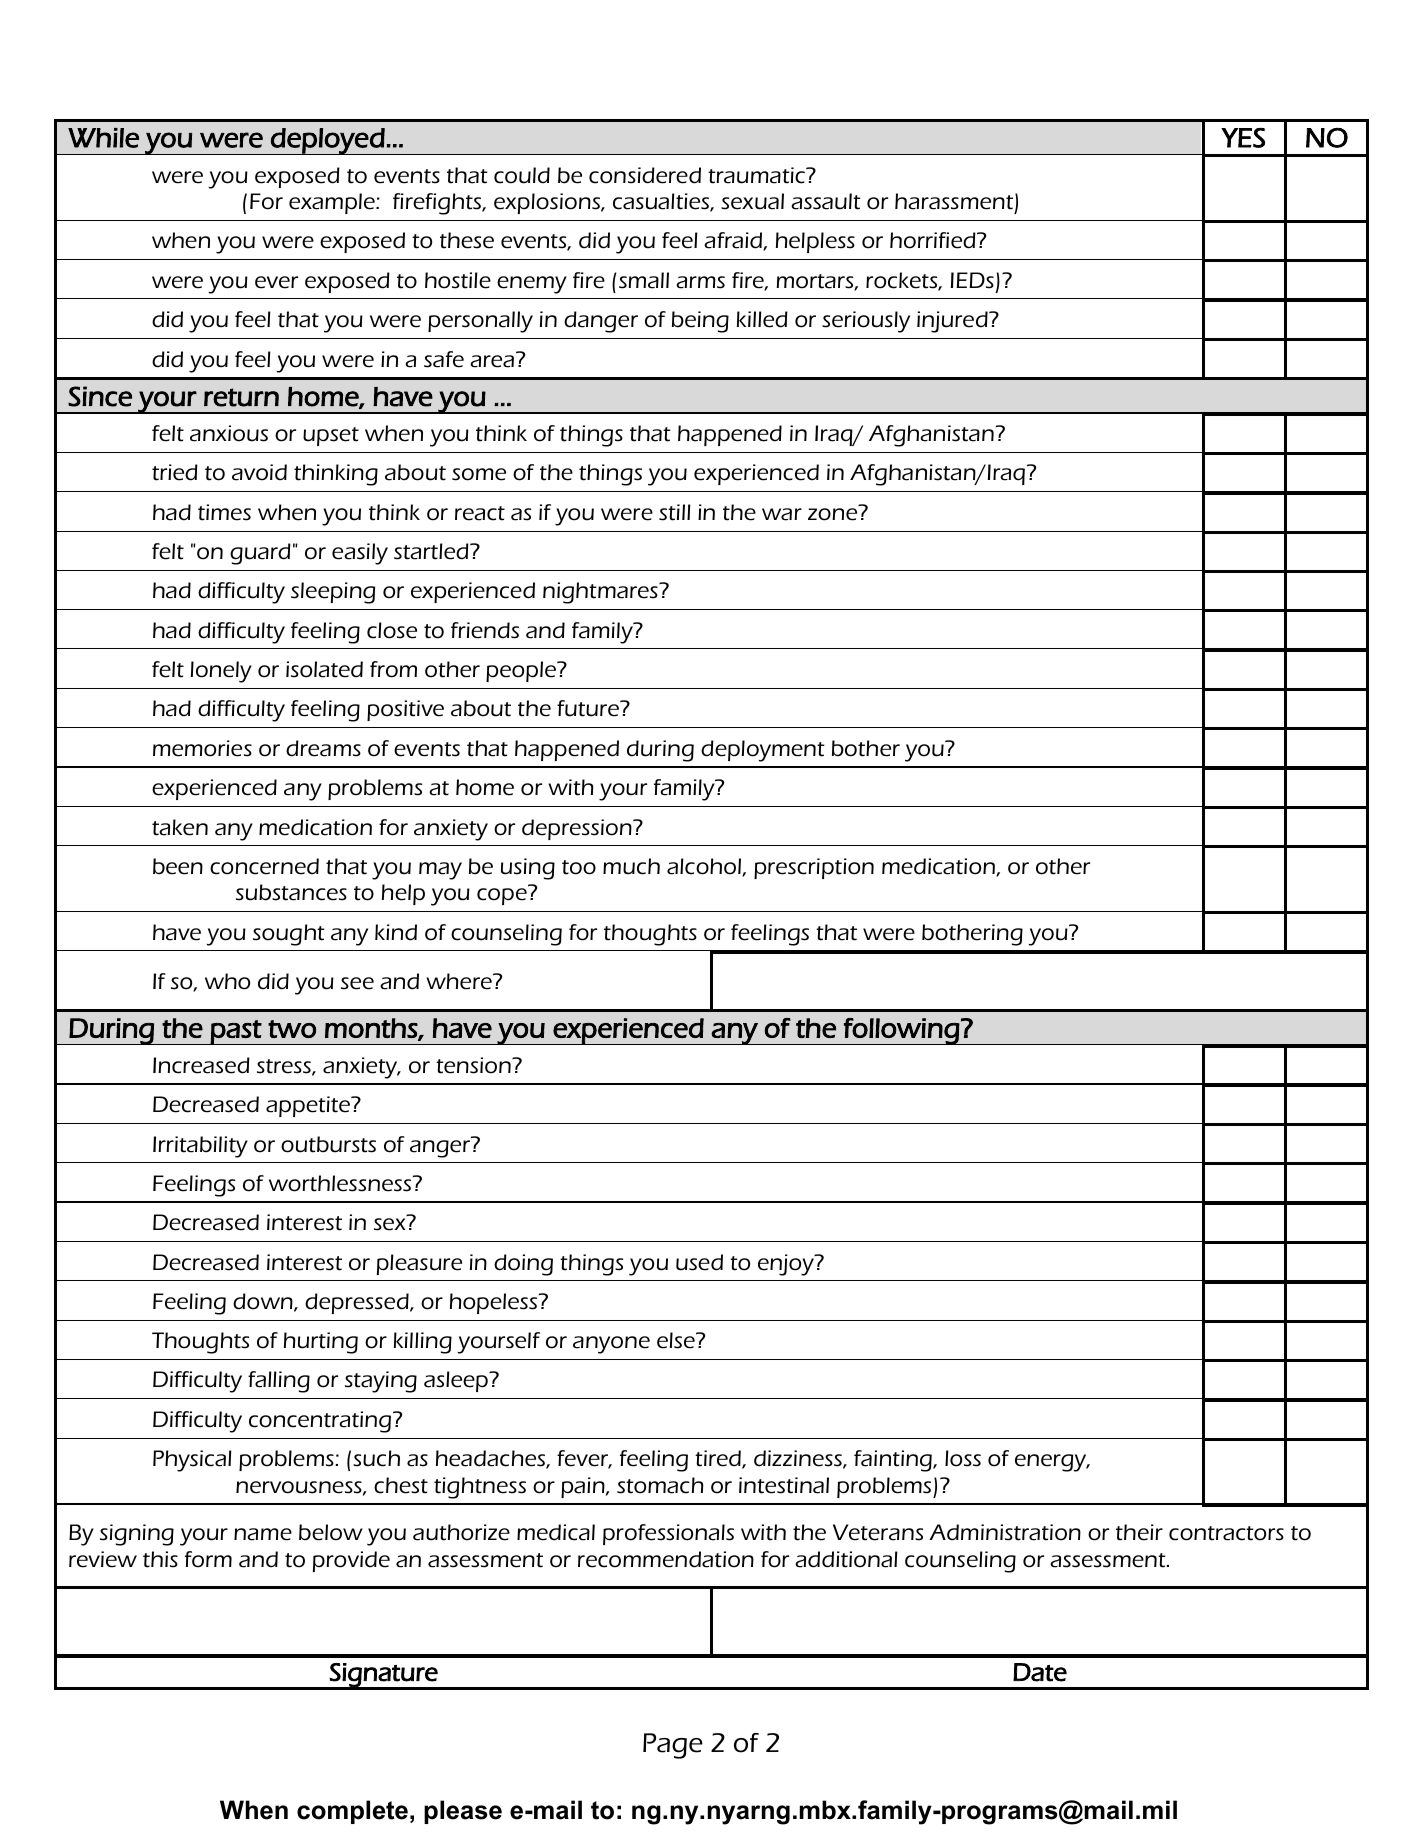 The width and height of the screenshot is (1423, 1842). Describe the element at coordinates (1243, 138) in the screenshot. I see `YES` at that location.
